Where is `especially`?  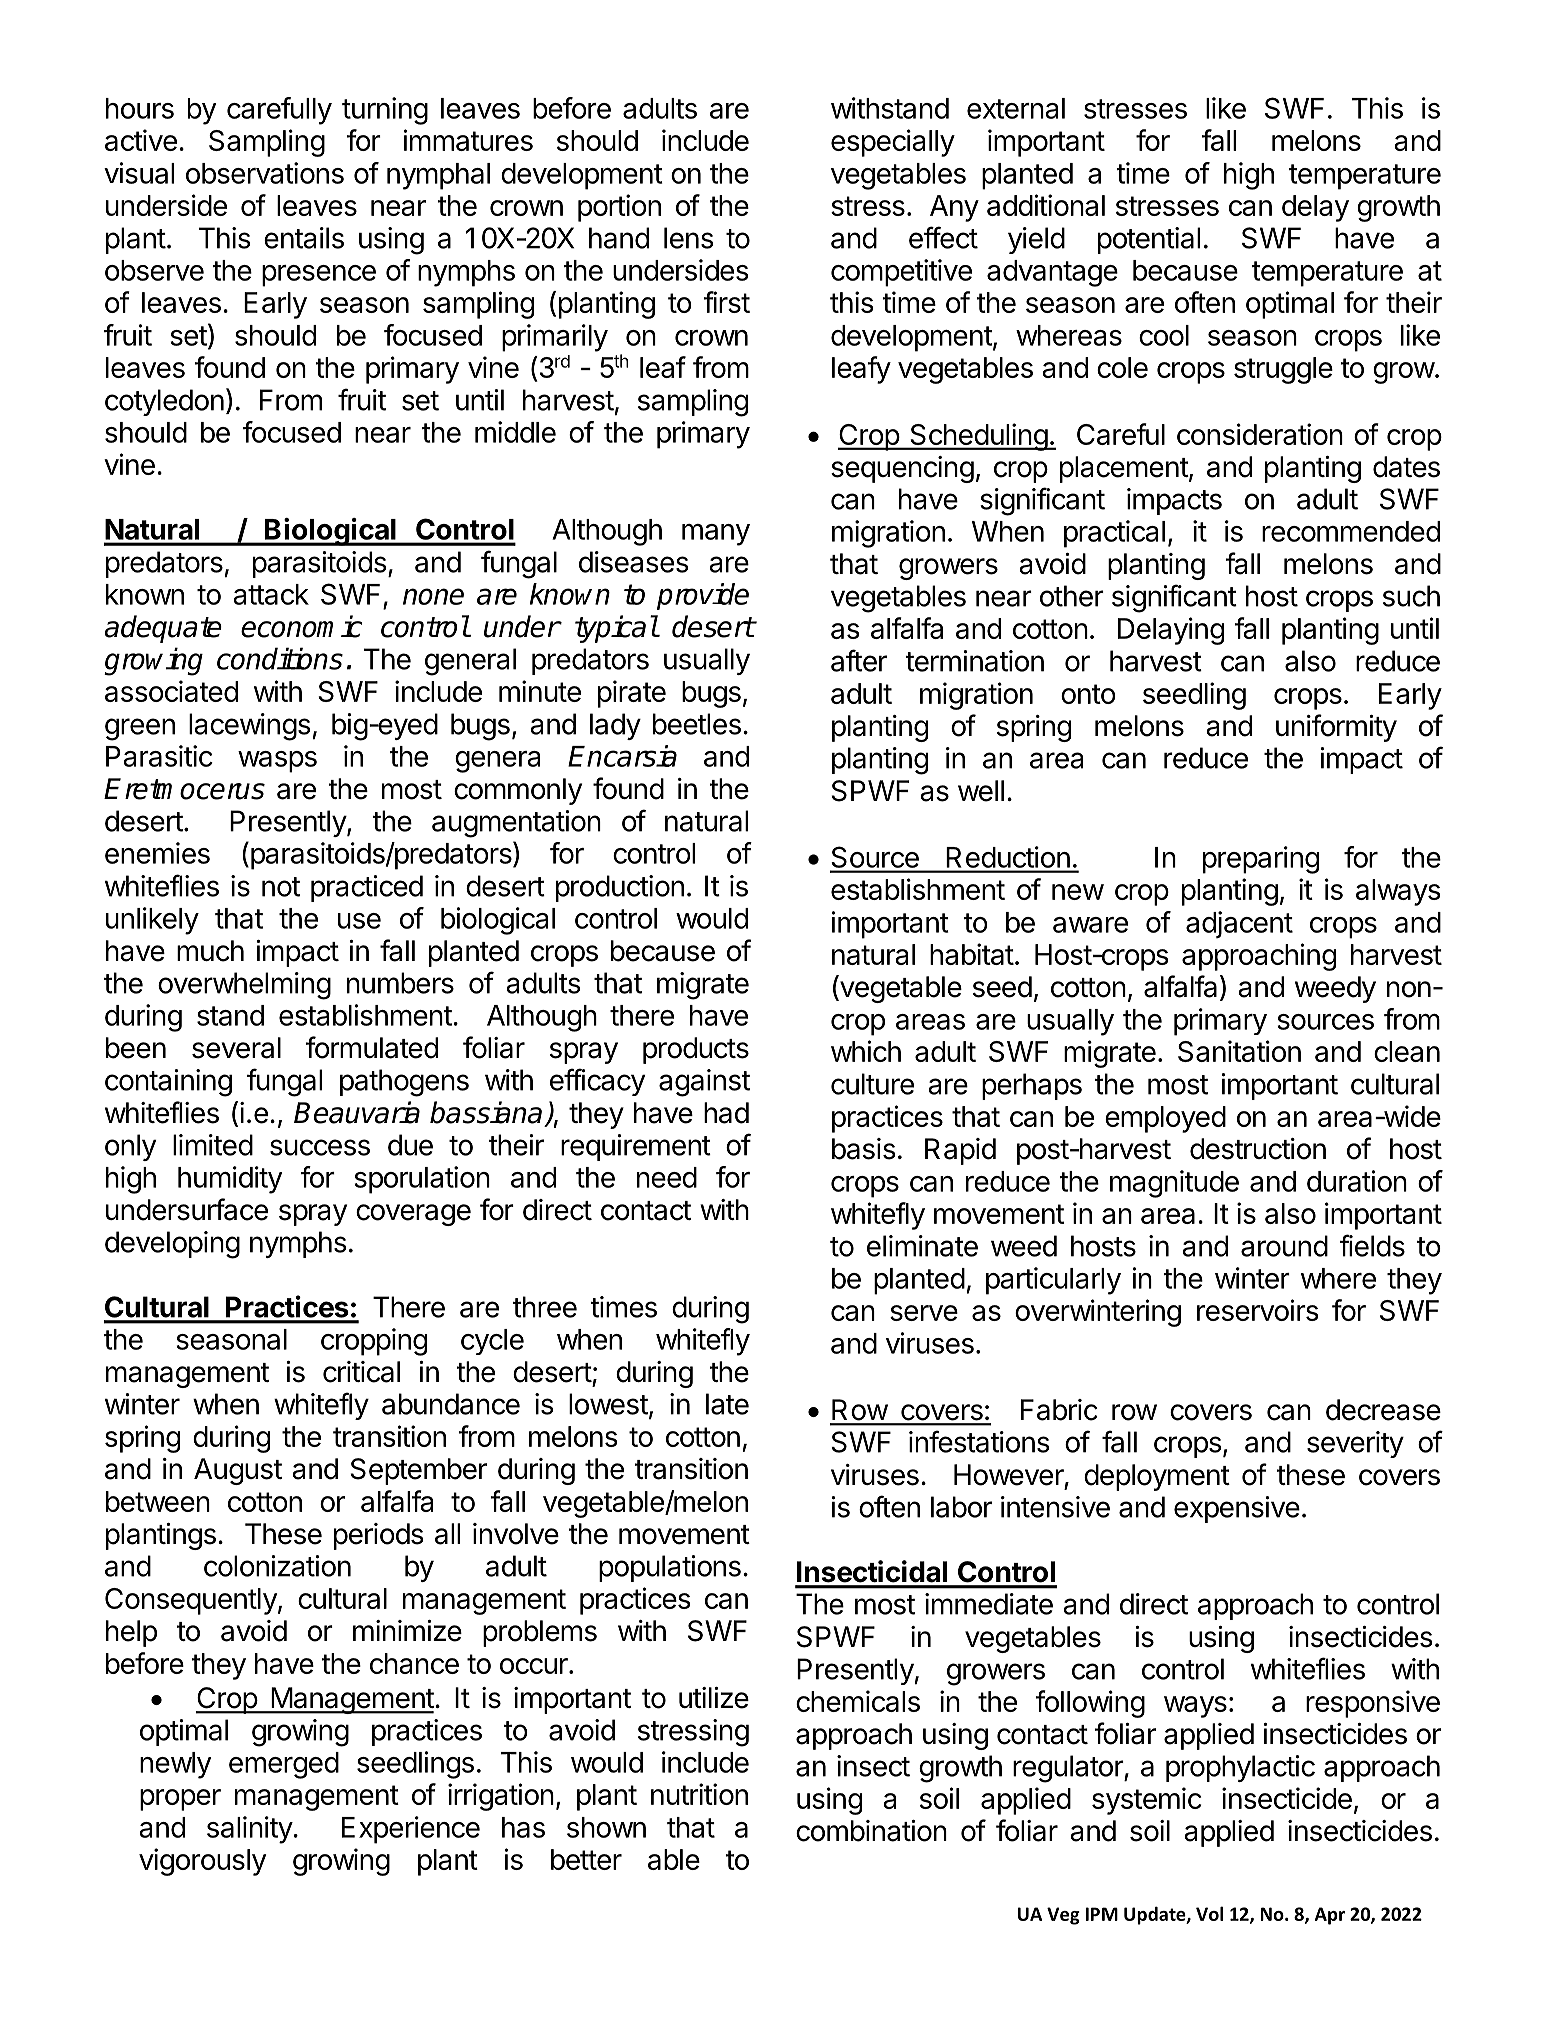 especially is located at coordinates (893, 143).
